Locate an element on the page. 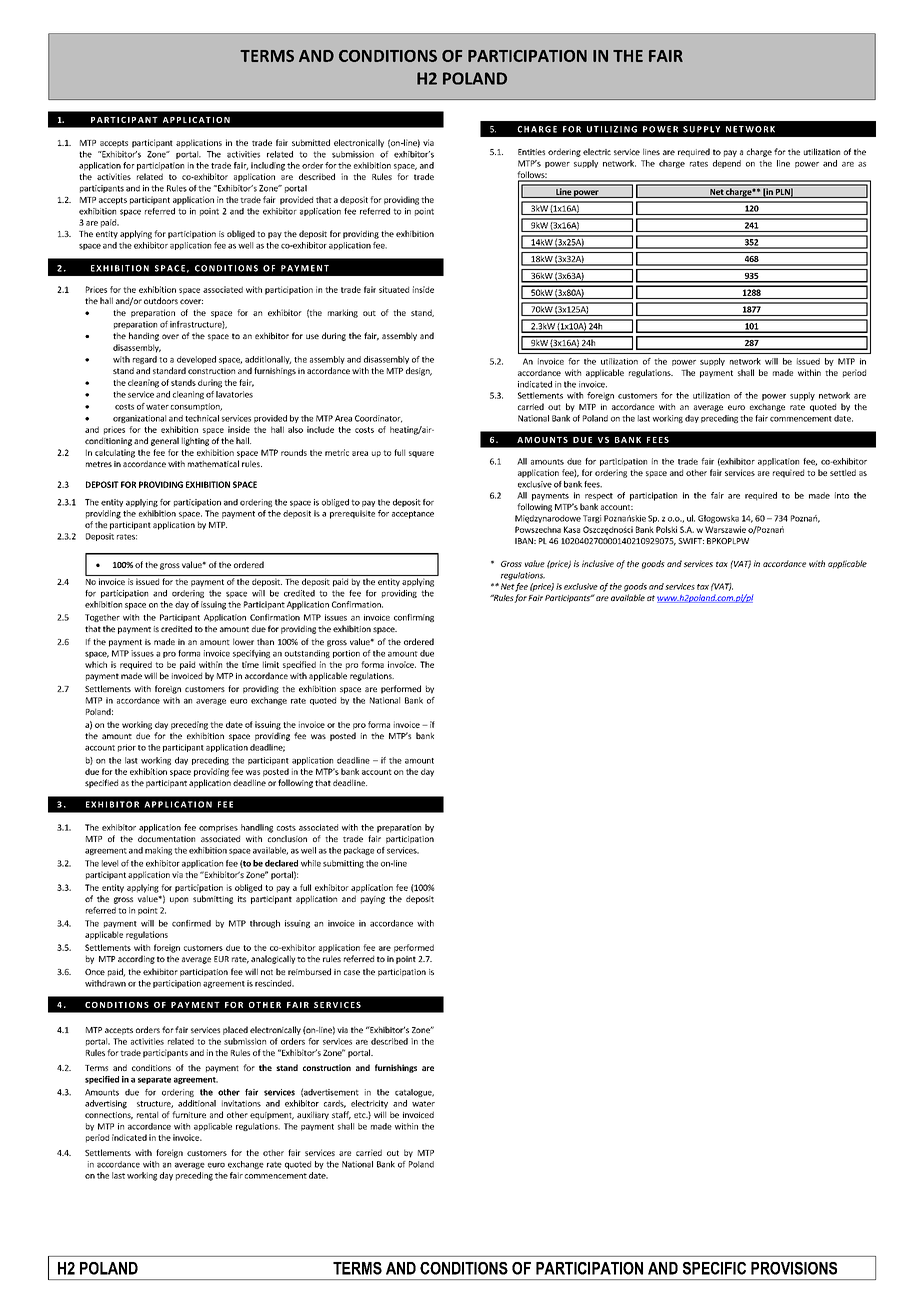 The height and width of the page is (1308, 924). acceptance is located at coordinates (413, 515).
